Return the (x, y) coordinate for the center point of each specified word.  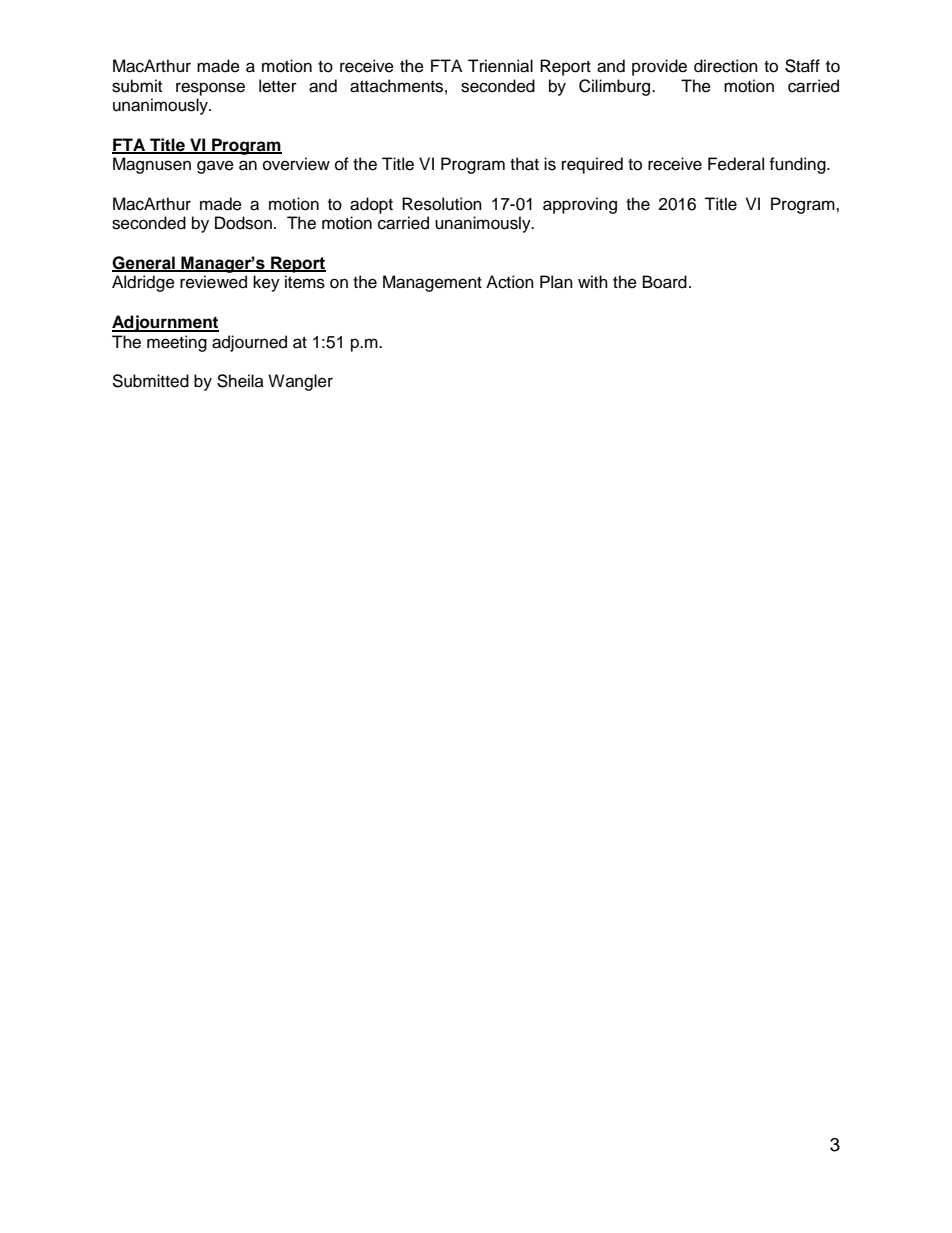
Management (432, 283)
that (524, 164)
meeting (177, 343)
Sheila (240, 381)
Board (665, 282)
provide (659, 67)
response (210, 89)
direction (726, 66)
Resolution (442, 204)
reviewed (213, 282)
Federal (736, 164)
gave (215, 167)
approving (580, 205)
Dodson (243, 223)
